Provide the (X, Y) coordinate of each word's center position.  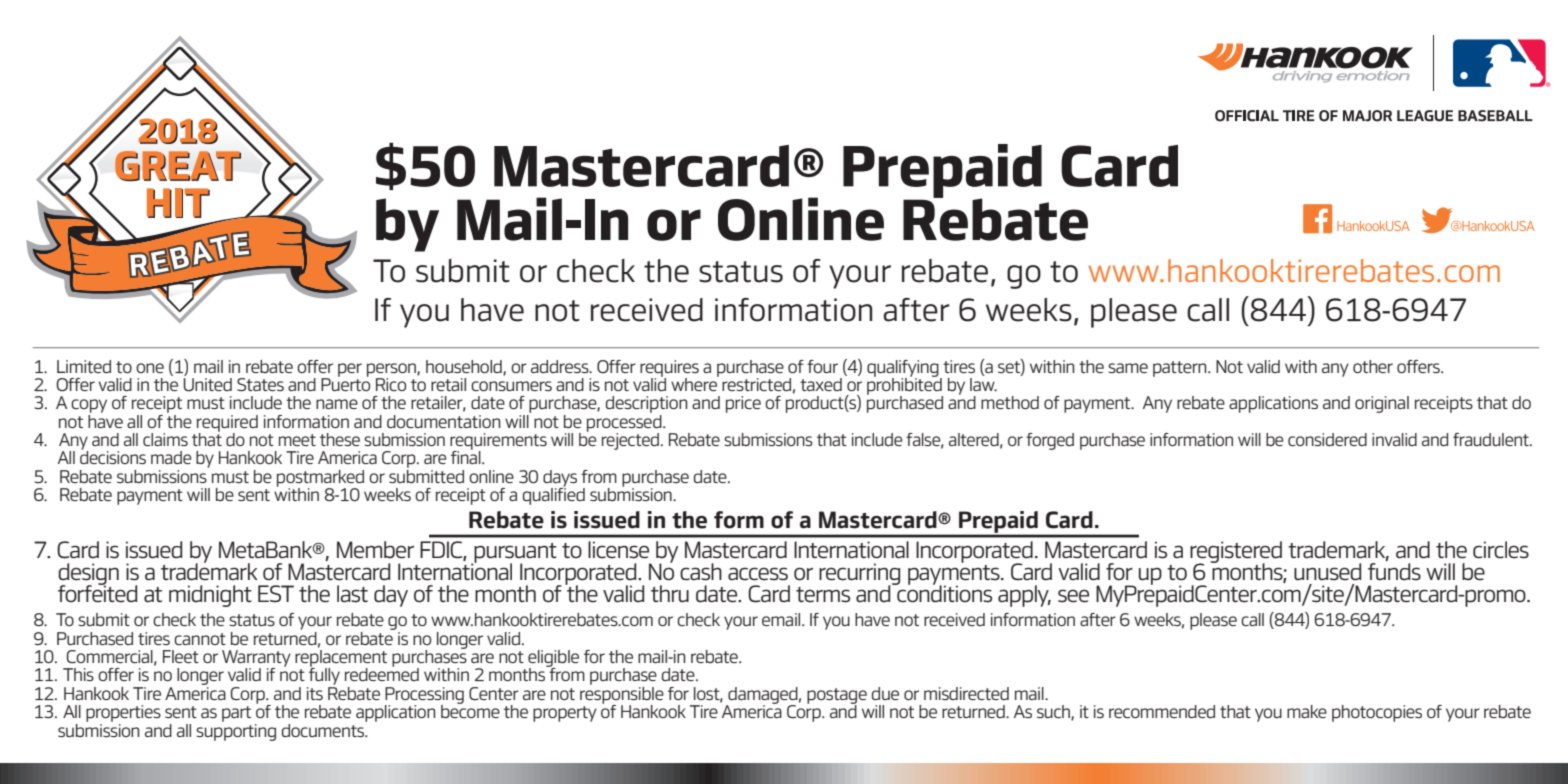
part (236, 714)
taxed (821, 384)
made (171, 457)
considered (1327, 439)
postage (837, 697)
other (1373, 366)
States (260, 384)
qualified (554, 495)
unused (1327, 572)
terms (823, 595)
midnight (210, 596)
